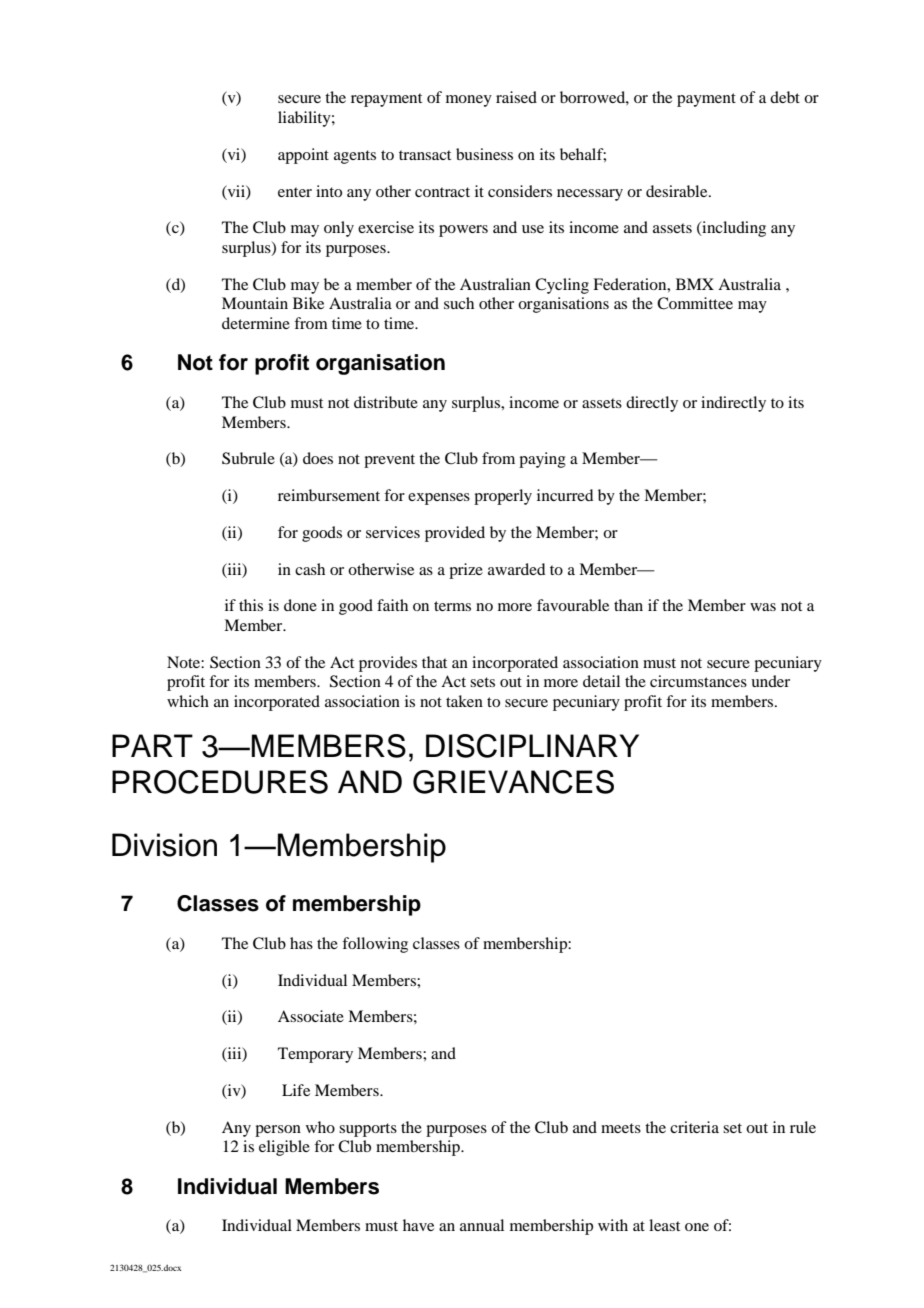 This image has width=924, height=1308. What do you see at coordinates (678, 191) in the image?
I see `desirable` at bounding box center [678, 191].
